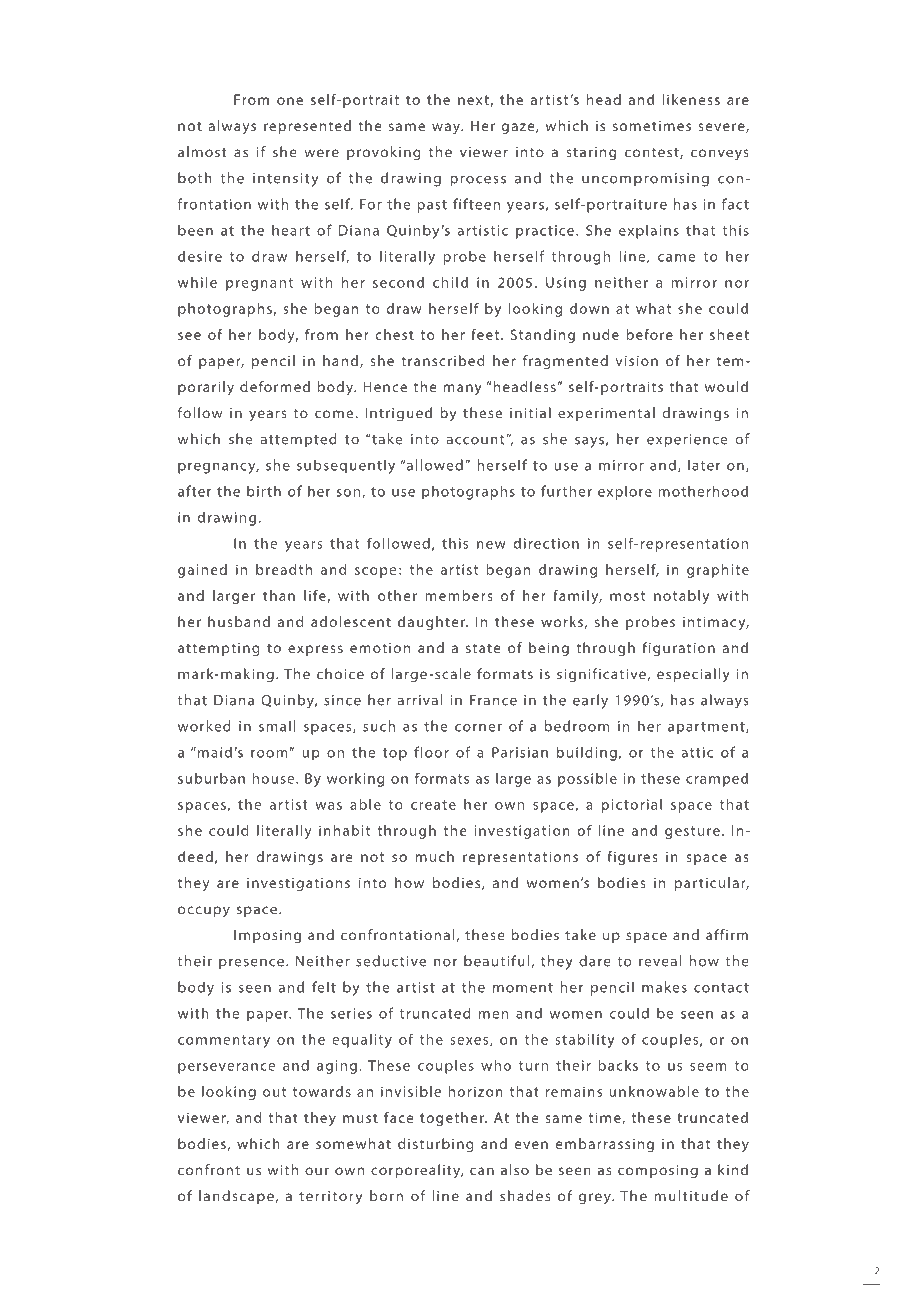 The height and width of the screenshot is (1308, 924). Describe the element at coordinates (239, 621) in the screenshot. I see `husband` at that location.
